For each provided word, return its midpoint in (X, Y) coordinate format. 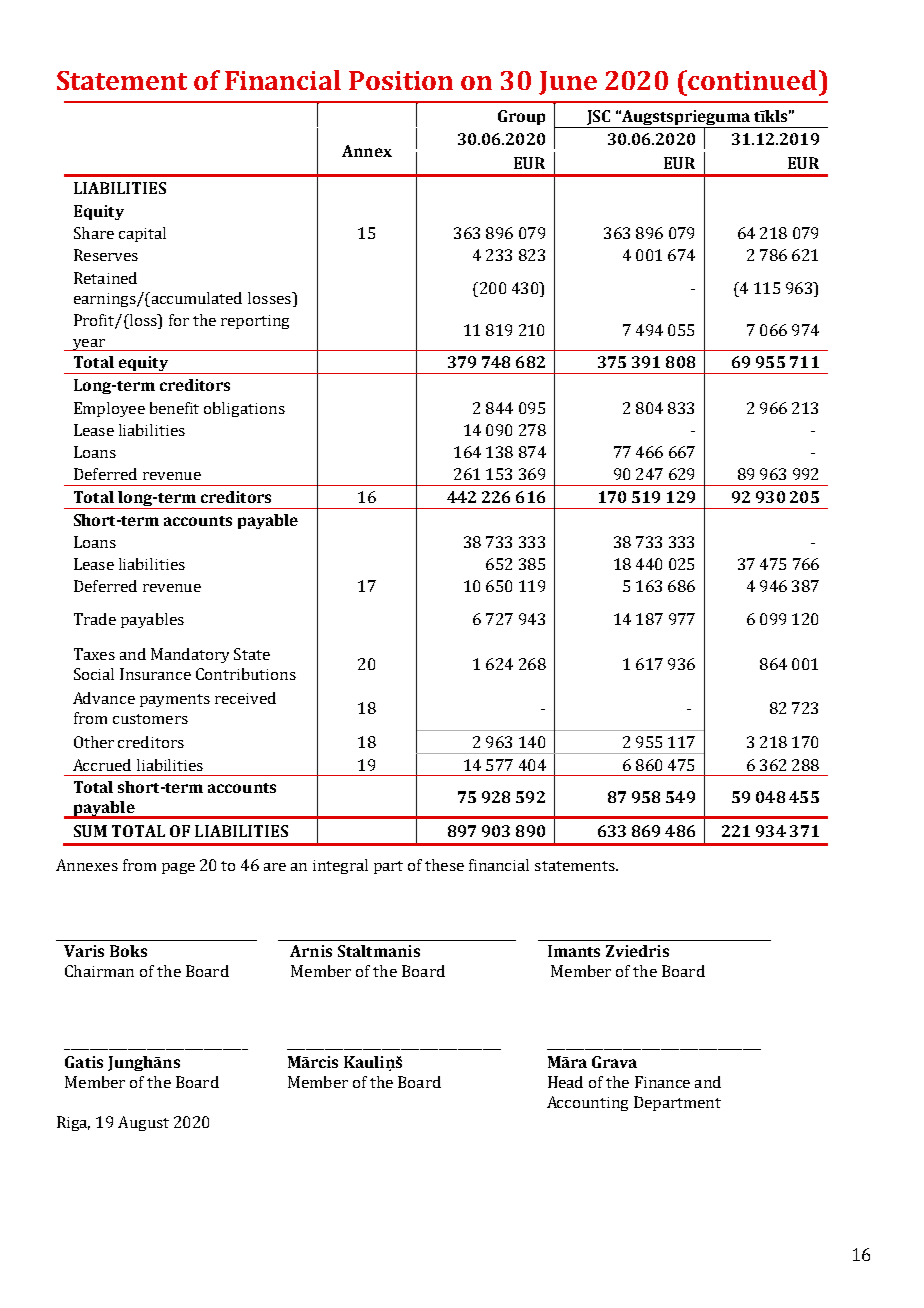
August (143, 1123)
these (444, 865)
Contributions (246, 674)
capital (142, 234)
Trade (95, 619)
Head (565, 1082)
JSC (598, 117)
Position (401, 80)
